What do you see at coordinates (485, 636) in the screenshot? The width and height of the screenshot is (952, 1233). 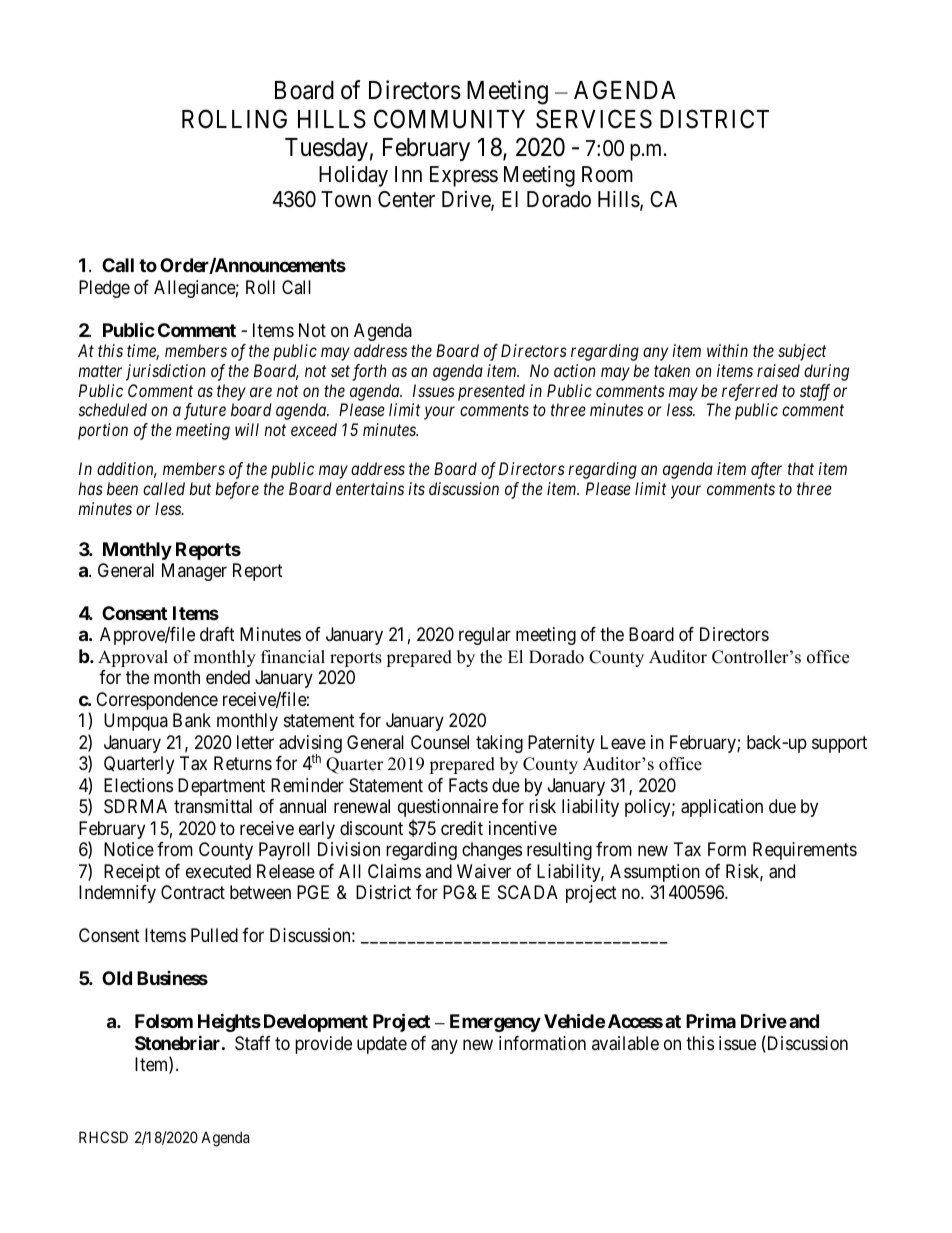 I see `regular` at bounding box center [485, 636].
